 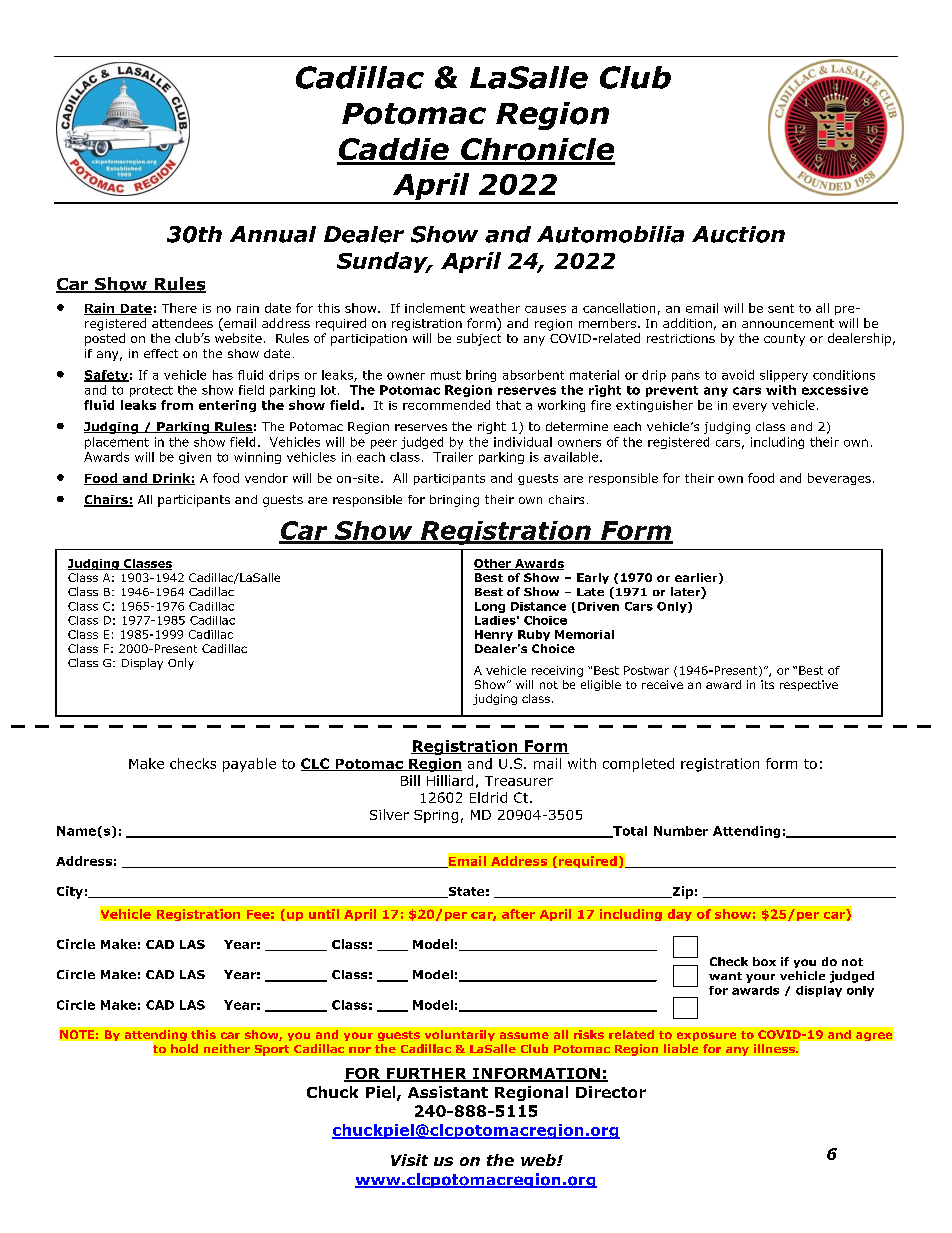 What do you see at coordinates (184, 1048) in the screenshot?
I see `hold` at bounding box center [184, 1048].
